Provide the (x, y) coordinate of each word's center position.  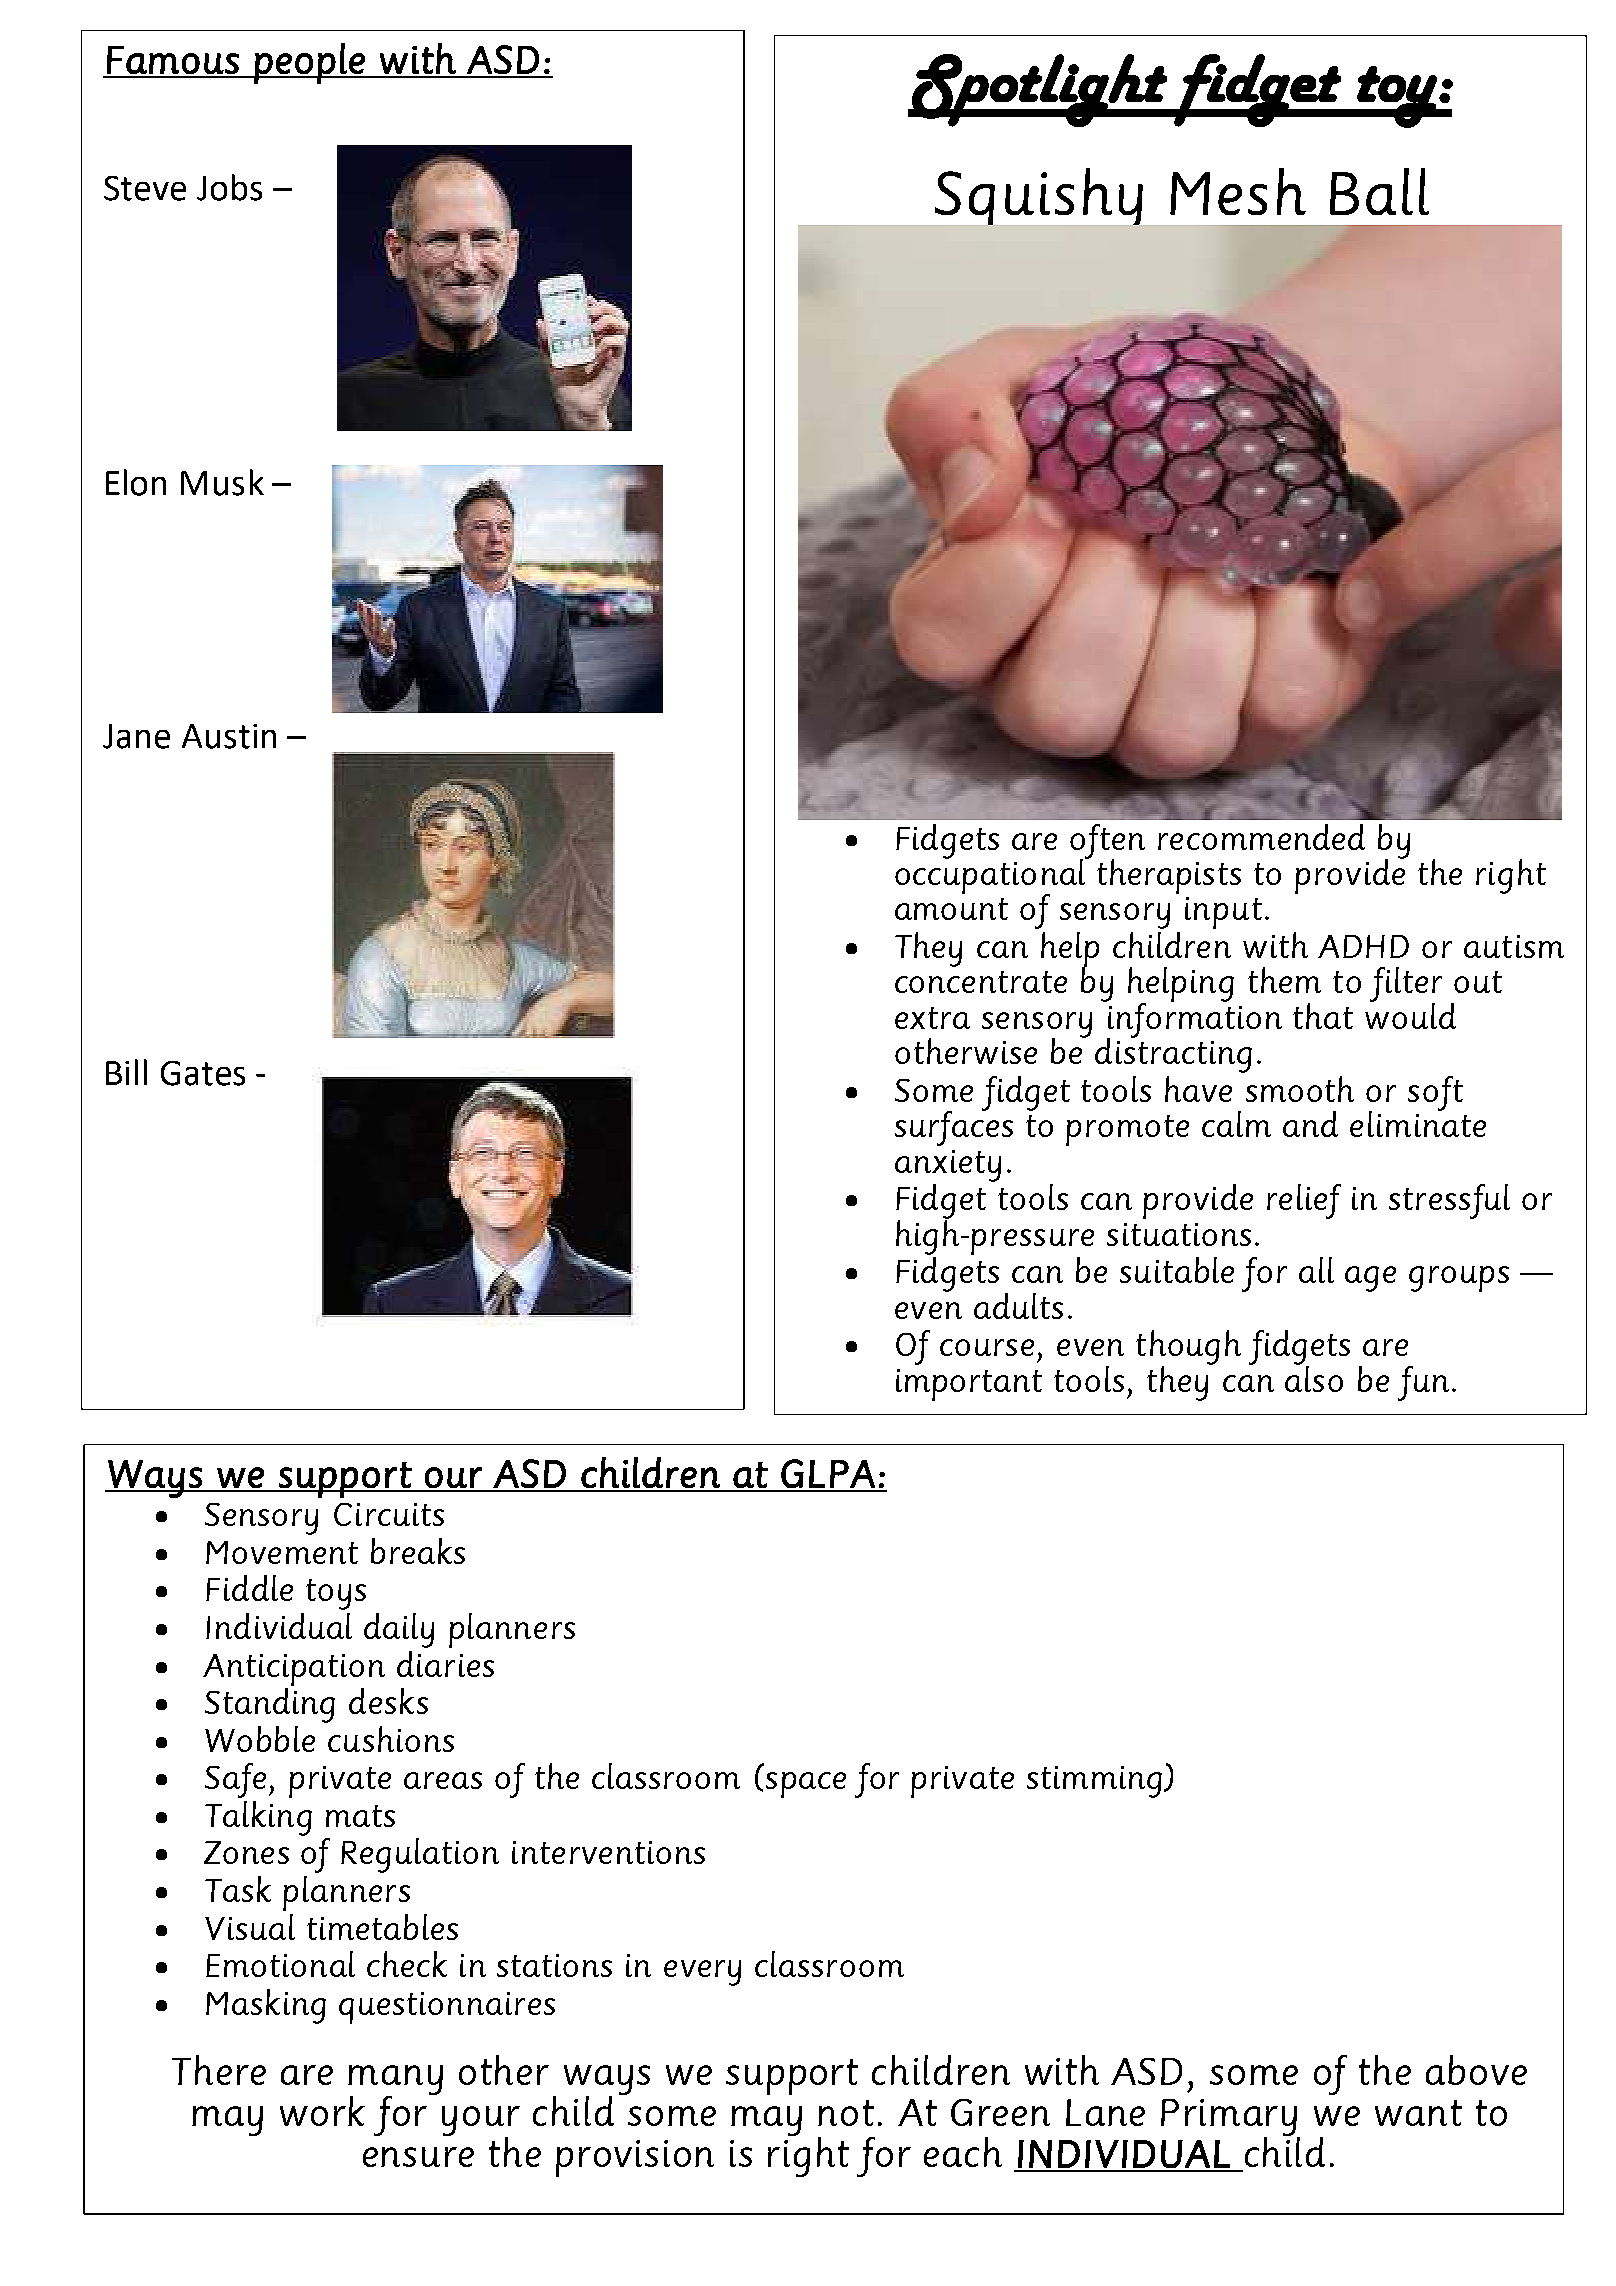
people (309, 63)
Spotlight (1039, 90)
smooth (1300, 1089)
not (846, 2113)
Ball (1379, 191)
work (322, 2111)
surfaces (954, 1127)
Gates (203, 1073)
